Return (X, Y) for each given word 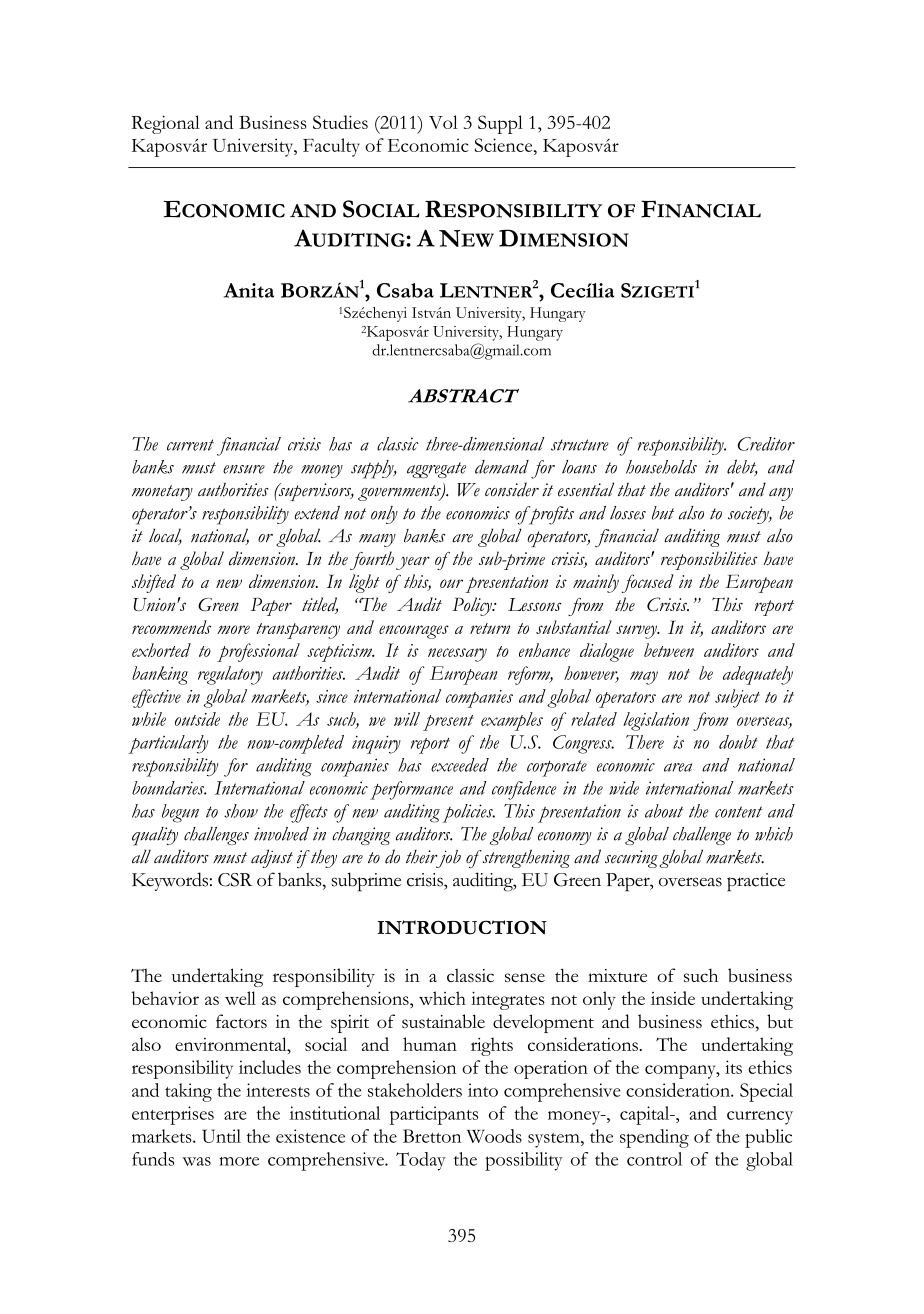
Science (504, 145)
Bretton (432, 1136)
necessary (457, 655)
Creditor (766, 444)
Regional (165, 124)
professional (258, 652)
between (669, 650)
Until (221, 1136)
